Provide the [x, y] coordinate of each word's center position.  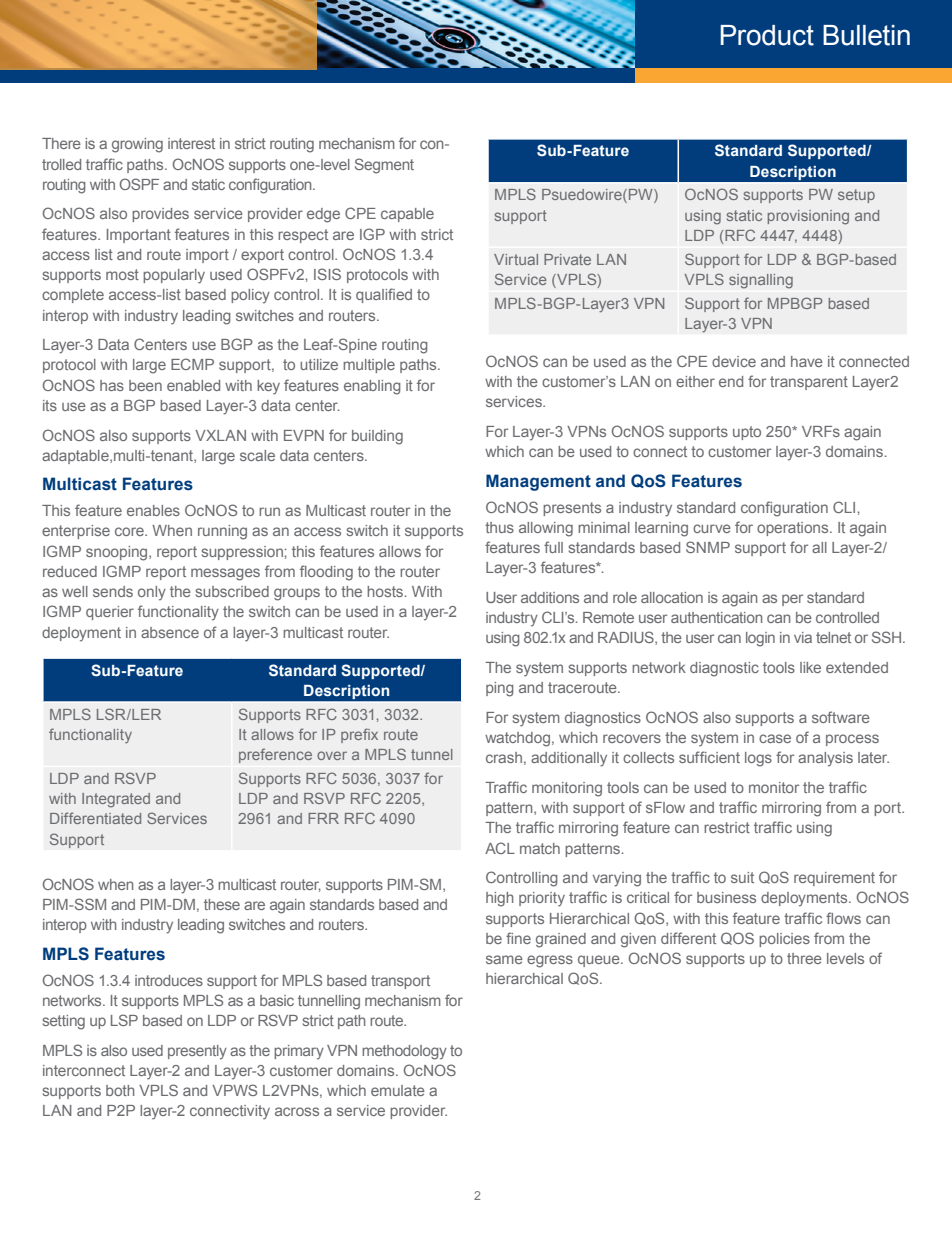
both [120, 1090]
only [152, 593]
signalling [761, 281]
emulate [398, 1090]
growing [137, 145]
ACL [500, 848]
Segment [384, 166]
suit [742, 877]
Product [767, 35]
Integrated [116, 800]
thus [499, 527]
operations [794, 529]
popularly [174, 276]
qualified [384, 295]
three [804, 958]
